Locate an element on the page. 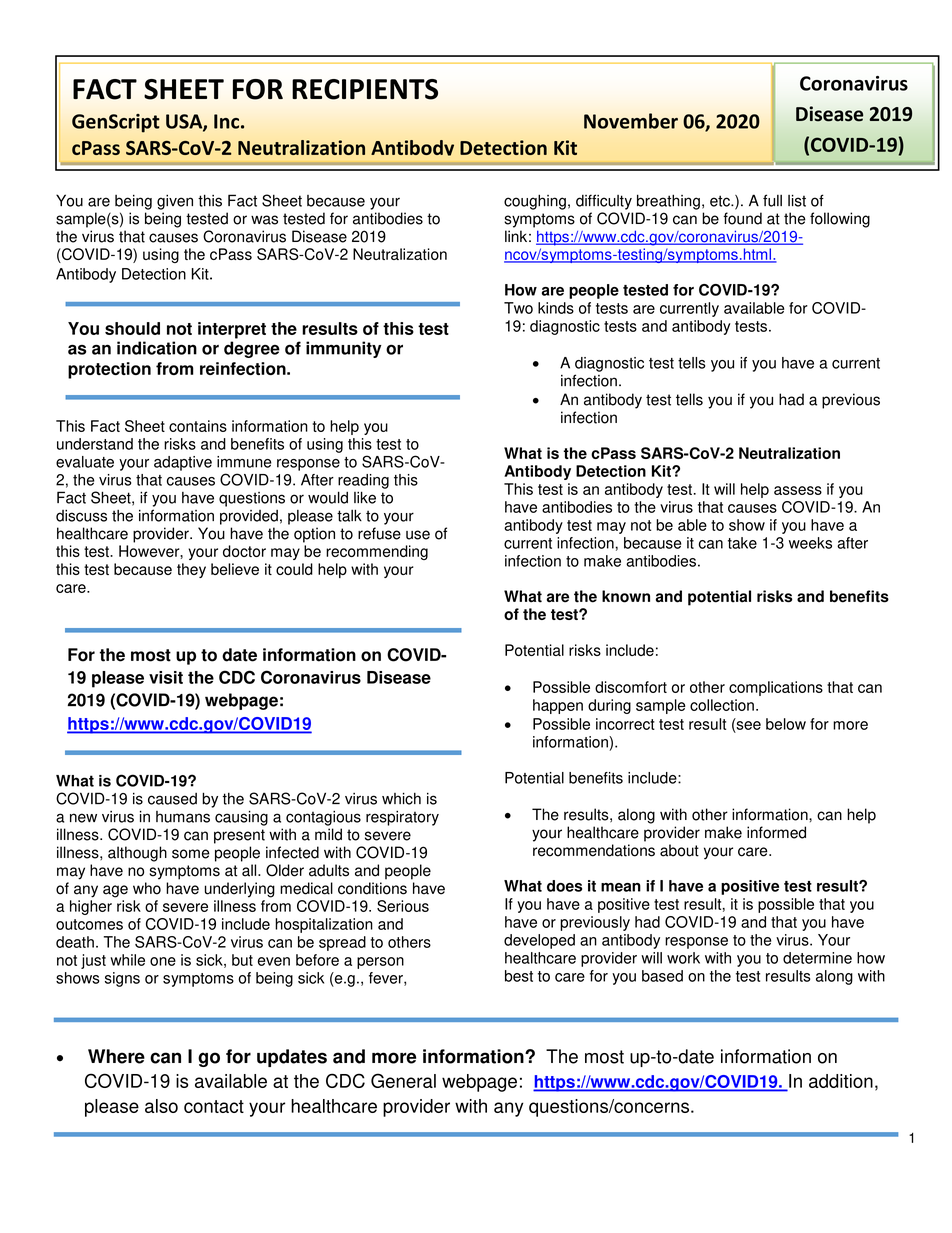 This document has width=952, height=1233. General is located at coordinates (403, 1080).
